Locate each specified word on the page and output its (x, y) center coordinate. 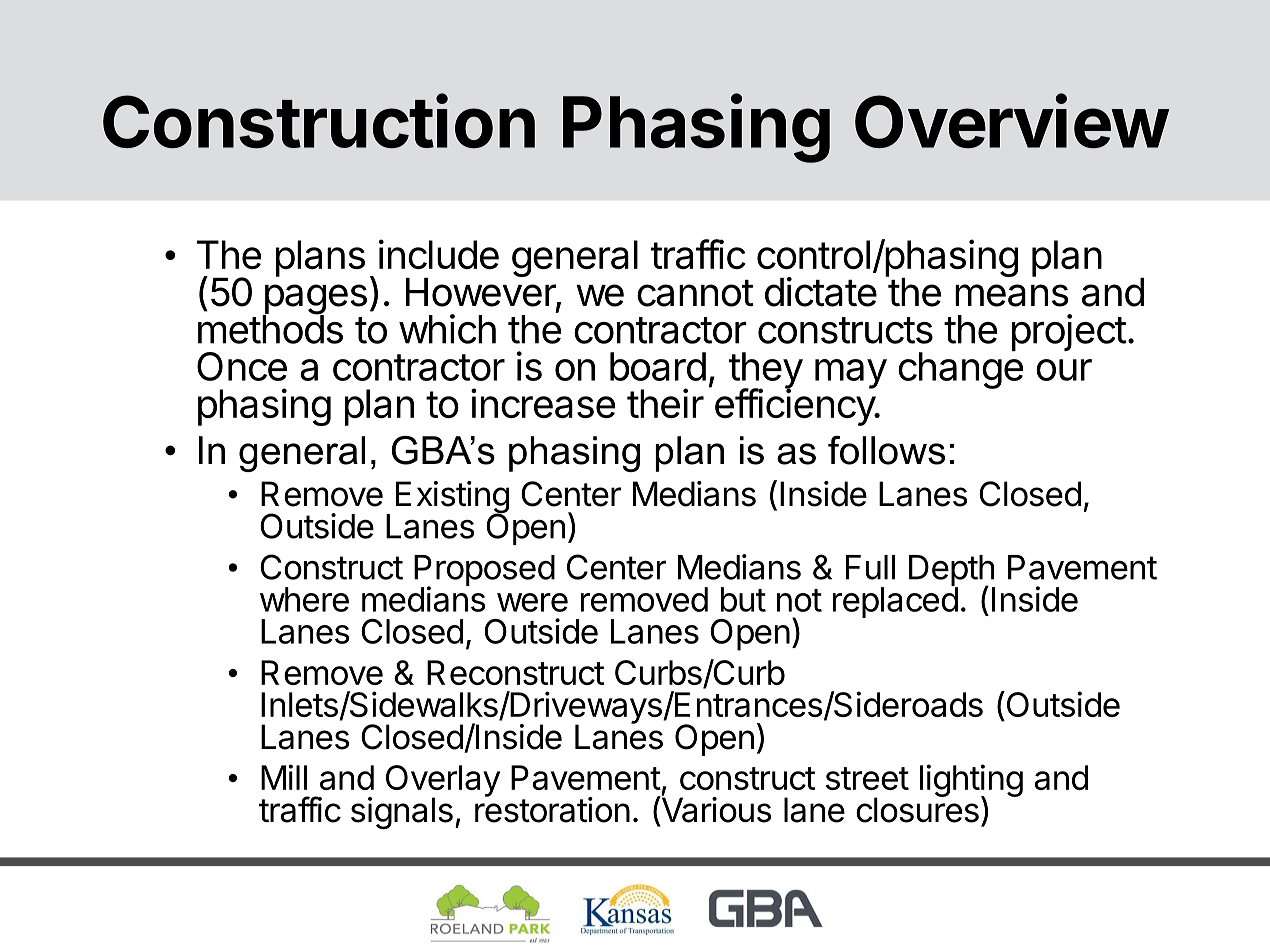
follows (886, 450)
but (743, 599)
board (658, 366)
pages (314, 300)
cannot (695, 293)
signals (402, 813)
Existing (452, 498)
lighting (971, 782)
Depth (952, 572)
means (1012, 295)
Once (242, 366)
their (665, 403)
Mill (284, 777)
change (960, 369)
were (532, 602)
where (304, 599)
